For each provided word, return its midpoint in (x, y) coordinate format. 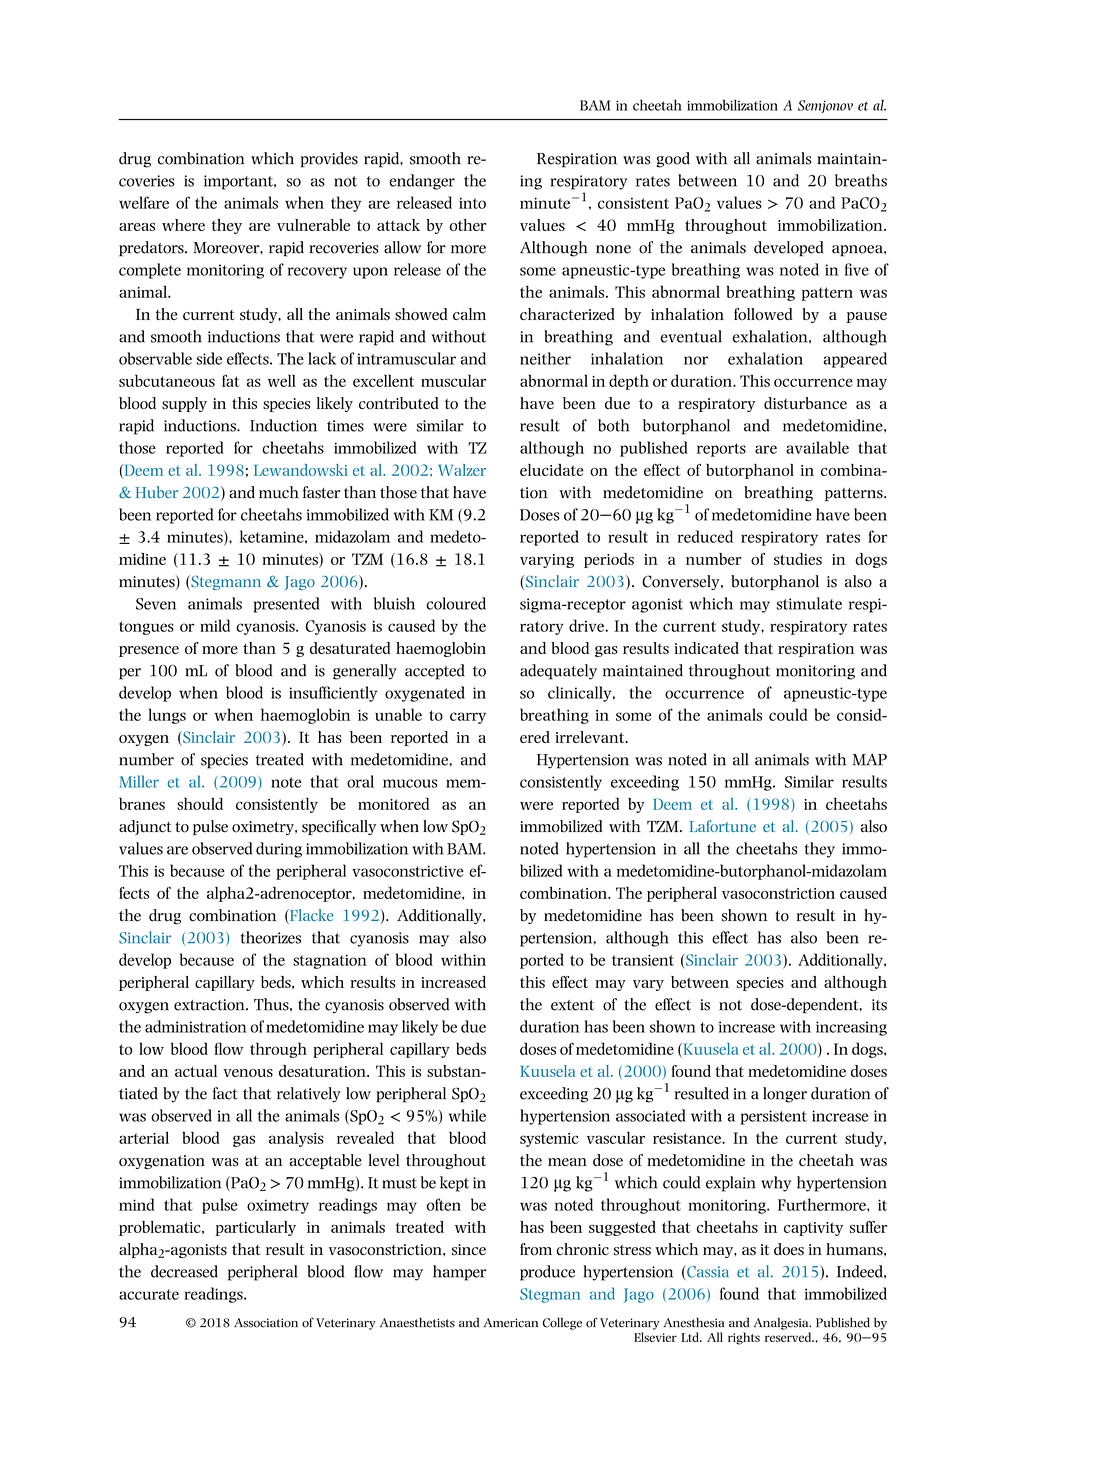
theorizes (271, 937)
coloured (456, 603)
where (183, 225)
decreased (184, 1271)
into (472, 203)
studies (798, 559)
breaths (861, 180)
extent (572, 1005)
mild (215, 625)
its (879, 1005)
